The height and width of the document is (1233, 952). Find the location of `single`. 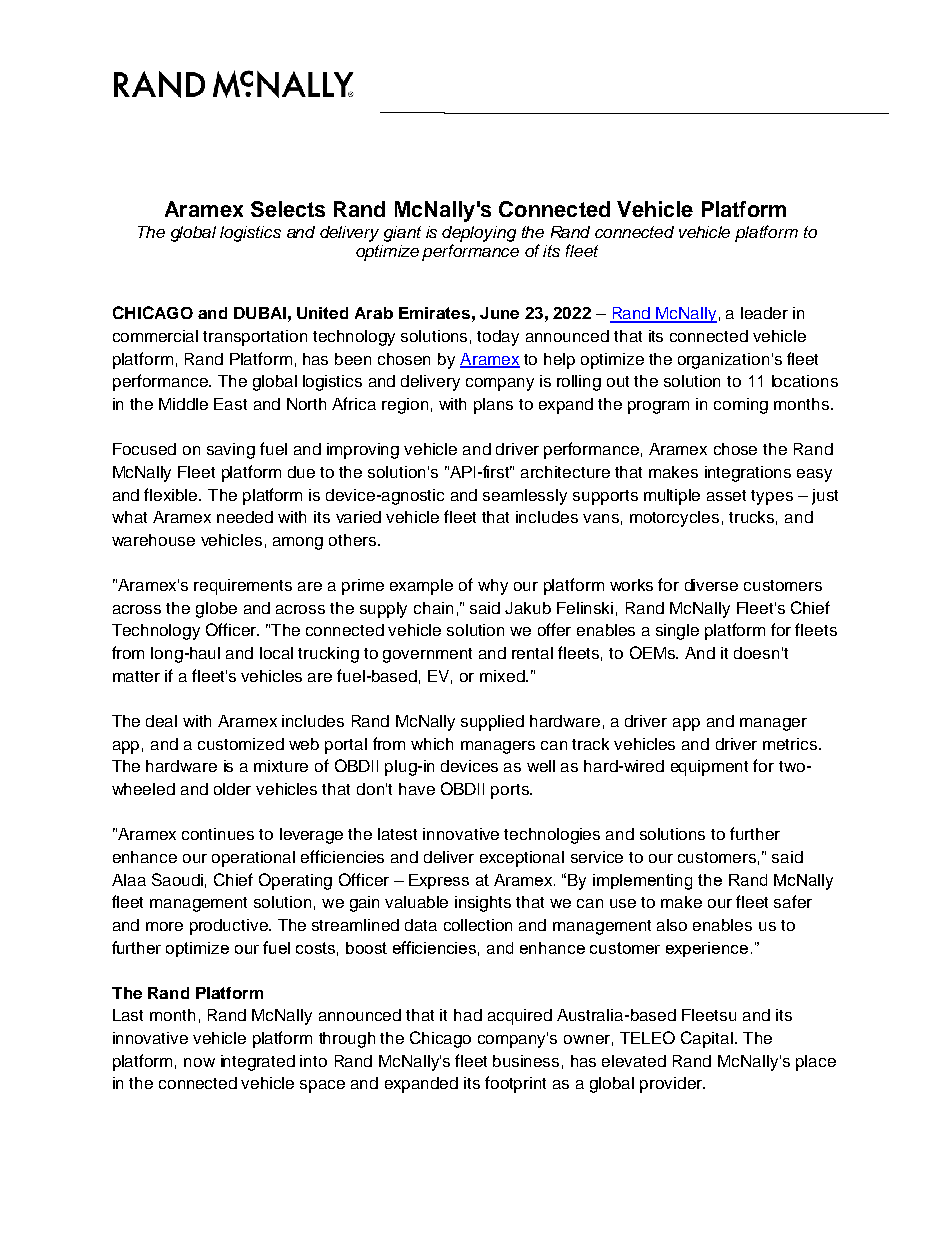

single is located at coordinates (677, 632).
